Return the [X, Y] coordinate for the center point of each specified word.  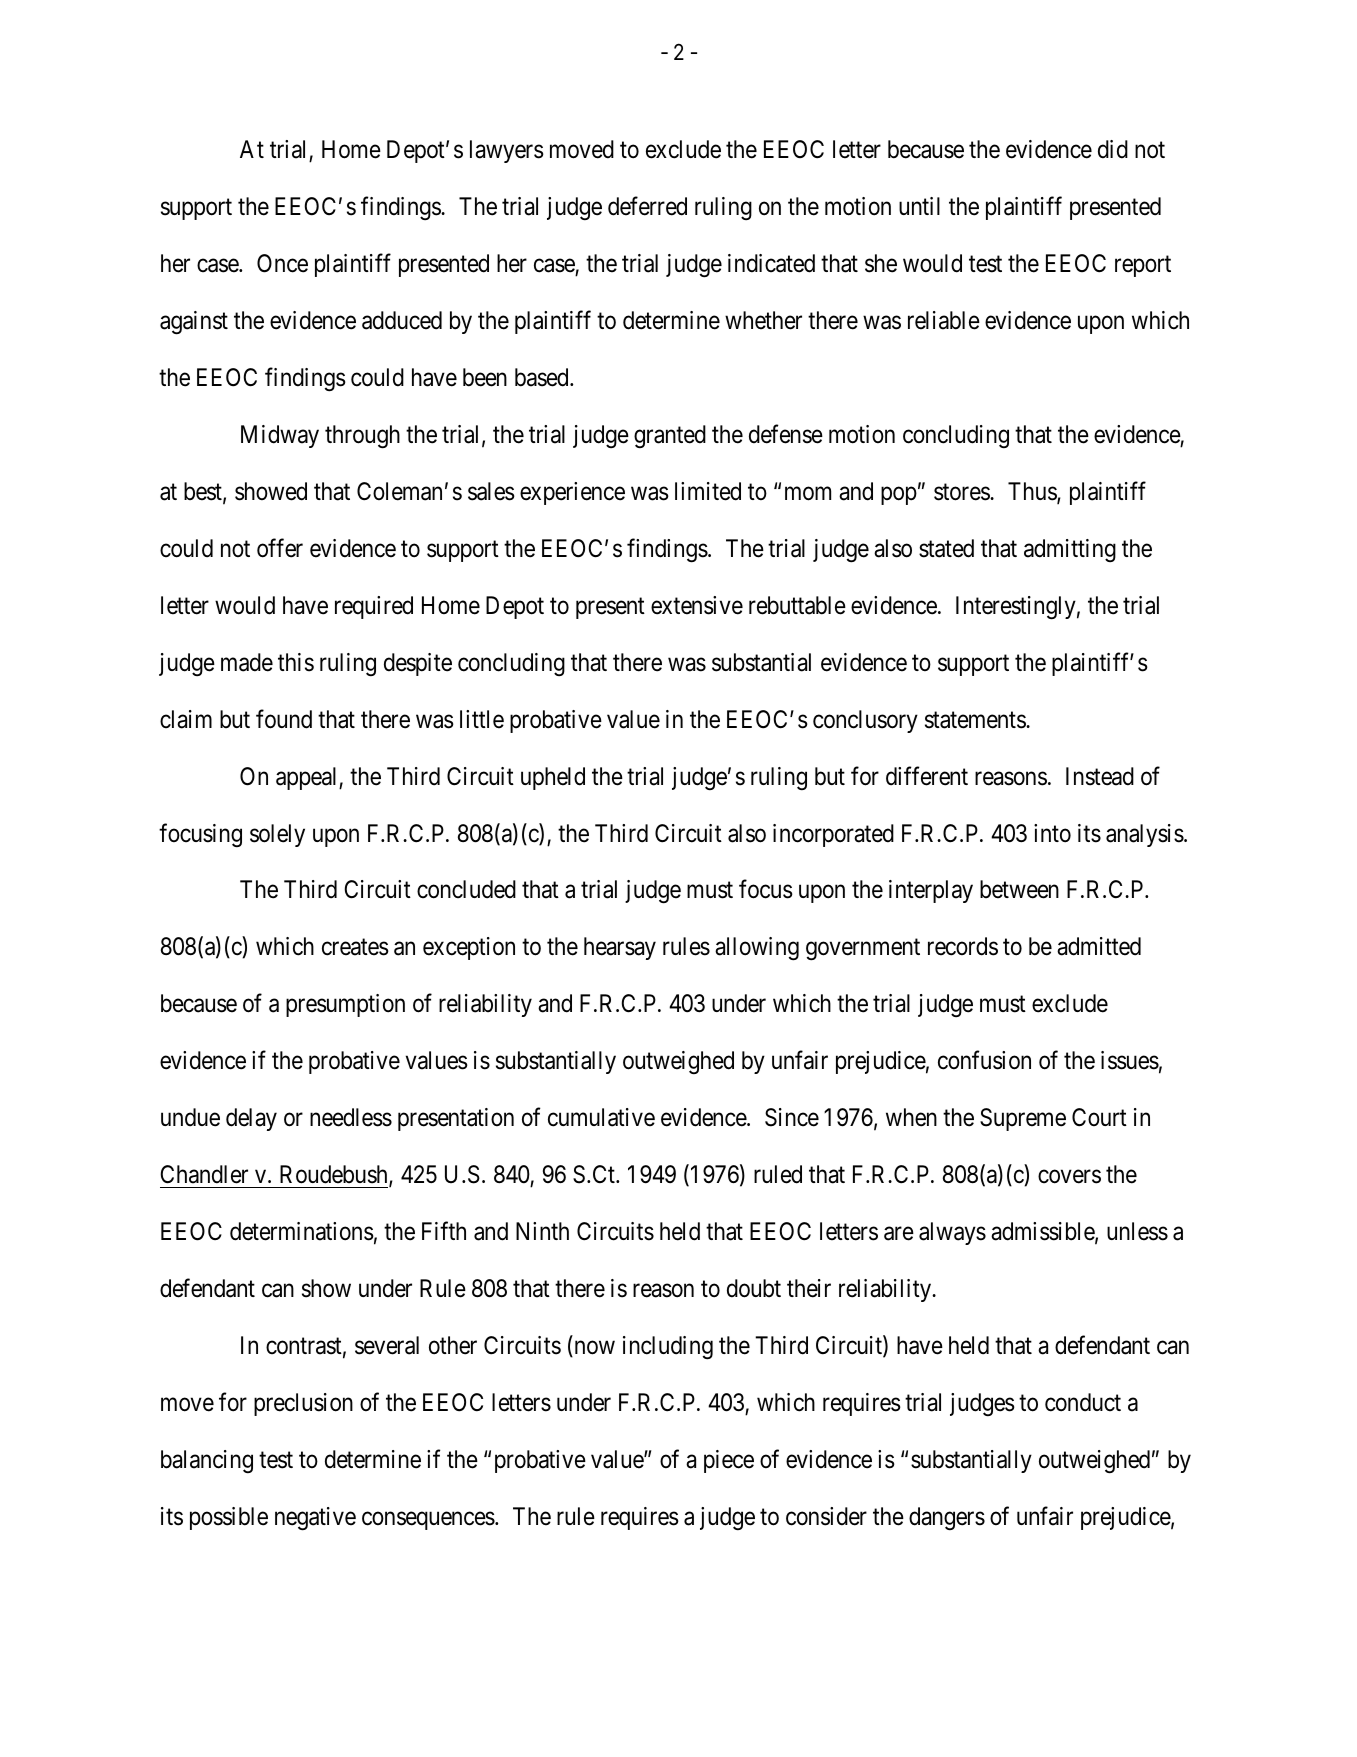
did [1113, 149]
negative [315, 1519]
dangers [947, 1518]
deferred [647, 206]
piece [729, 1461]
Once [282, 263]
